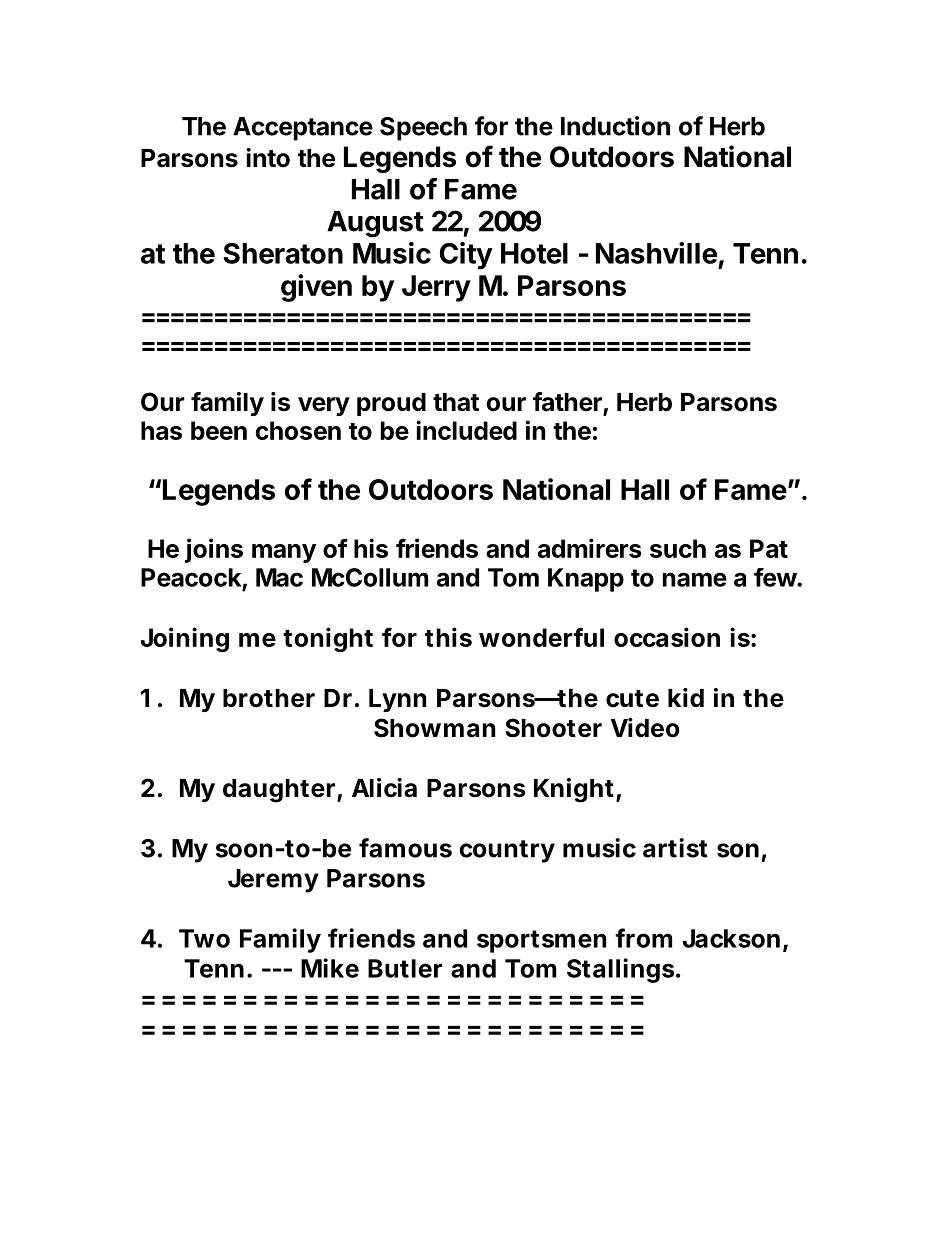 The image size is (952, 1233). What do you see at coordinates (204, 938) in the image?
I see `Two` at bounding box center [204, 938].
